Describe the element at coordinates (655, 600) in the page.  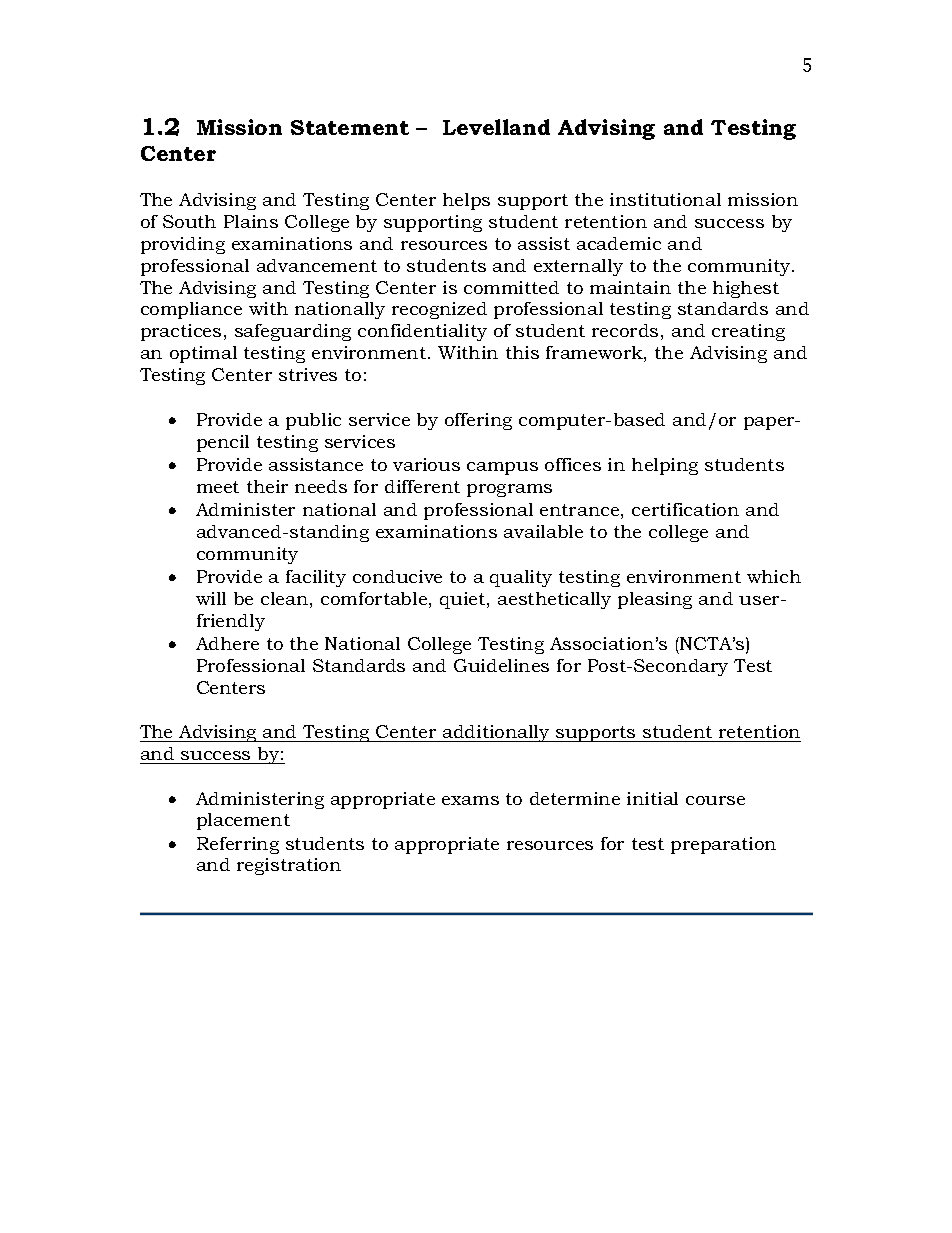
I see `pleasing` at that location.
